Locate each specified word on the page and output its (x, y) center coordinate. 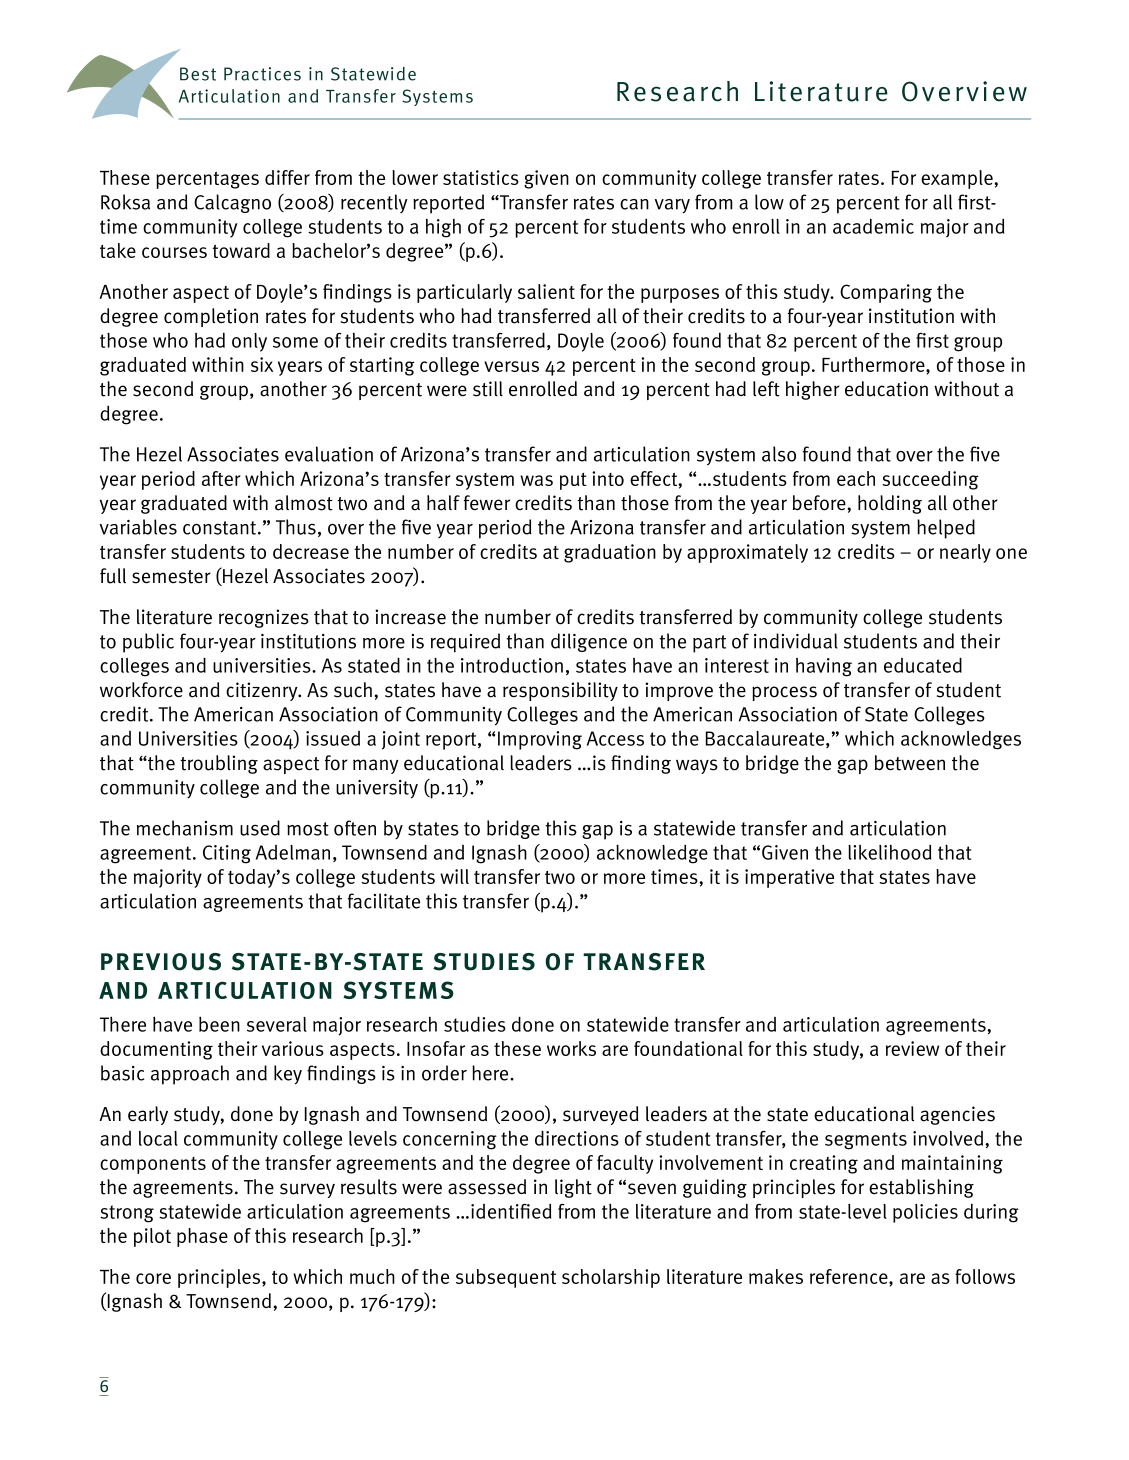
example (958, 179)
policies (925, 1213)
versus (511, 366)
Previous (161, 962)
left (766, 389)
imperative (789, 878)
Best (198, 74)
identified (511, 1211)
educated (923, 665)
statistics (481, 177)
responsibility (560, 691)
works (571, 1048)
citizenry (263, 691)
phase (202, 1237)
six (262, 364)
